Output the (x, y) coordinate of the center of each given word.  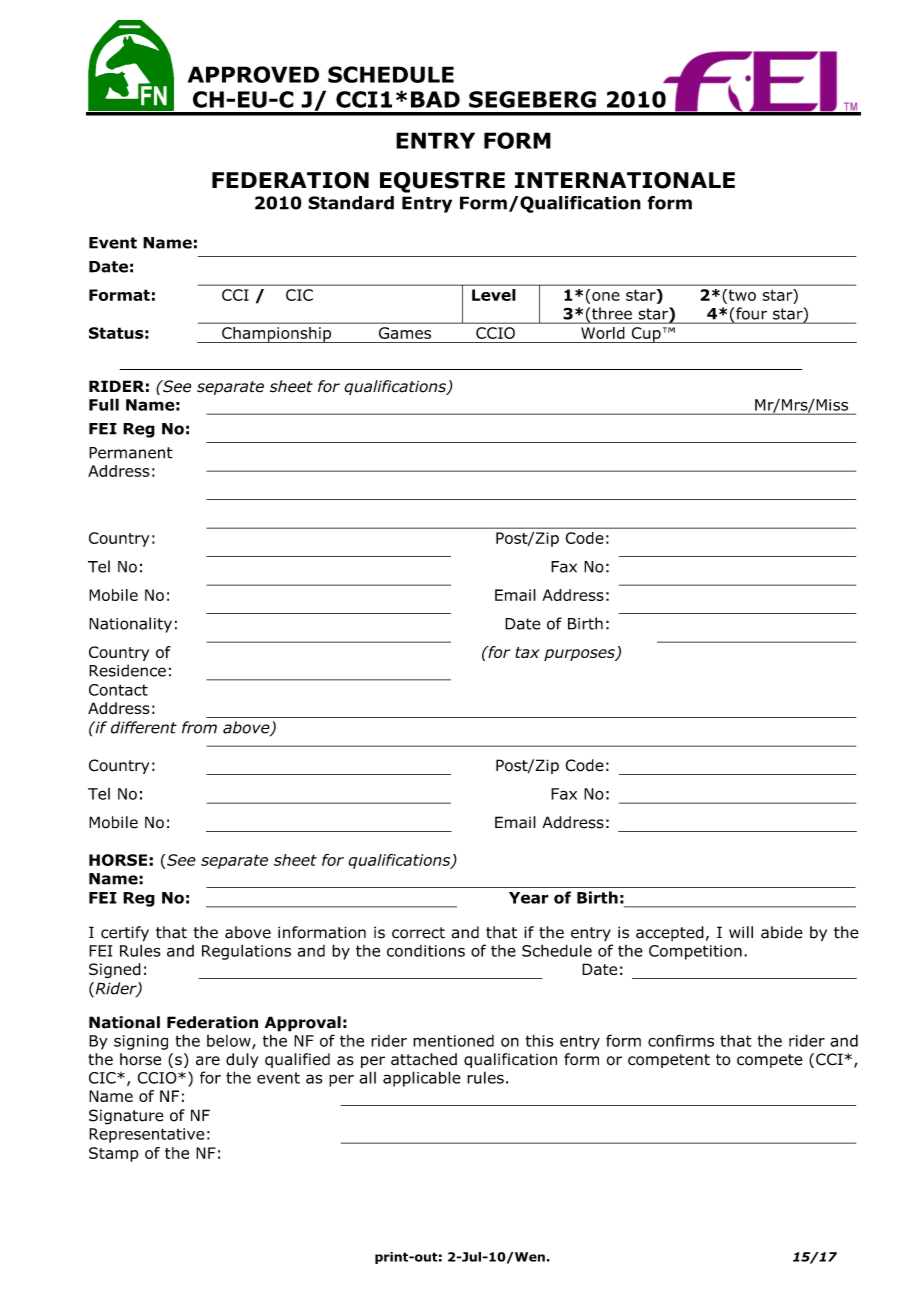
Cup (646, 335)
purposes (580, 655)
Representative (146, 1135)
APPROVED (253, 74)
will (741, 932)
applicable (422, 1079)
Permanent (131, 453)
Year (529, 898)
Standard (351, 203)
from (199, 727)
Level (493, 295)
